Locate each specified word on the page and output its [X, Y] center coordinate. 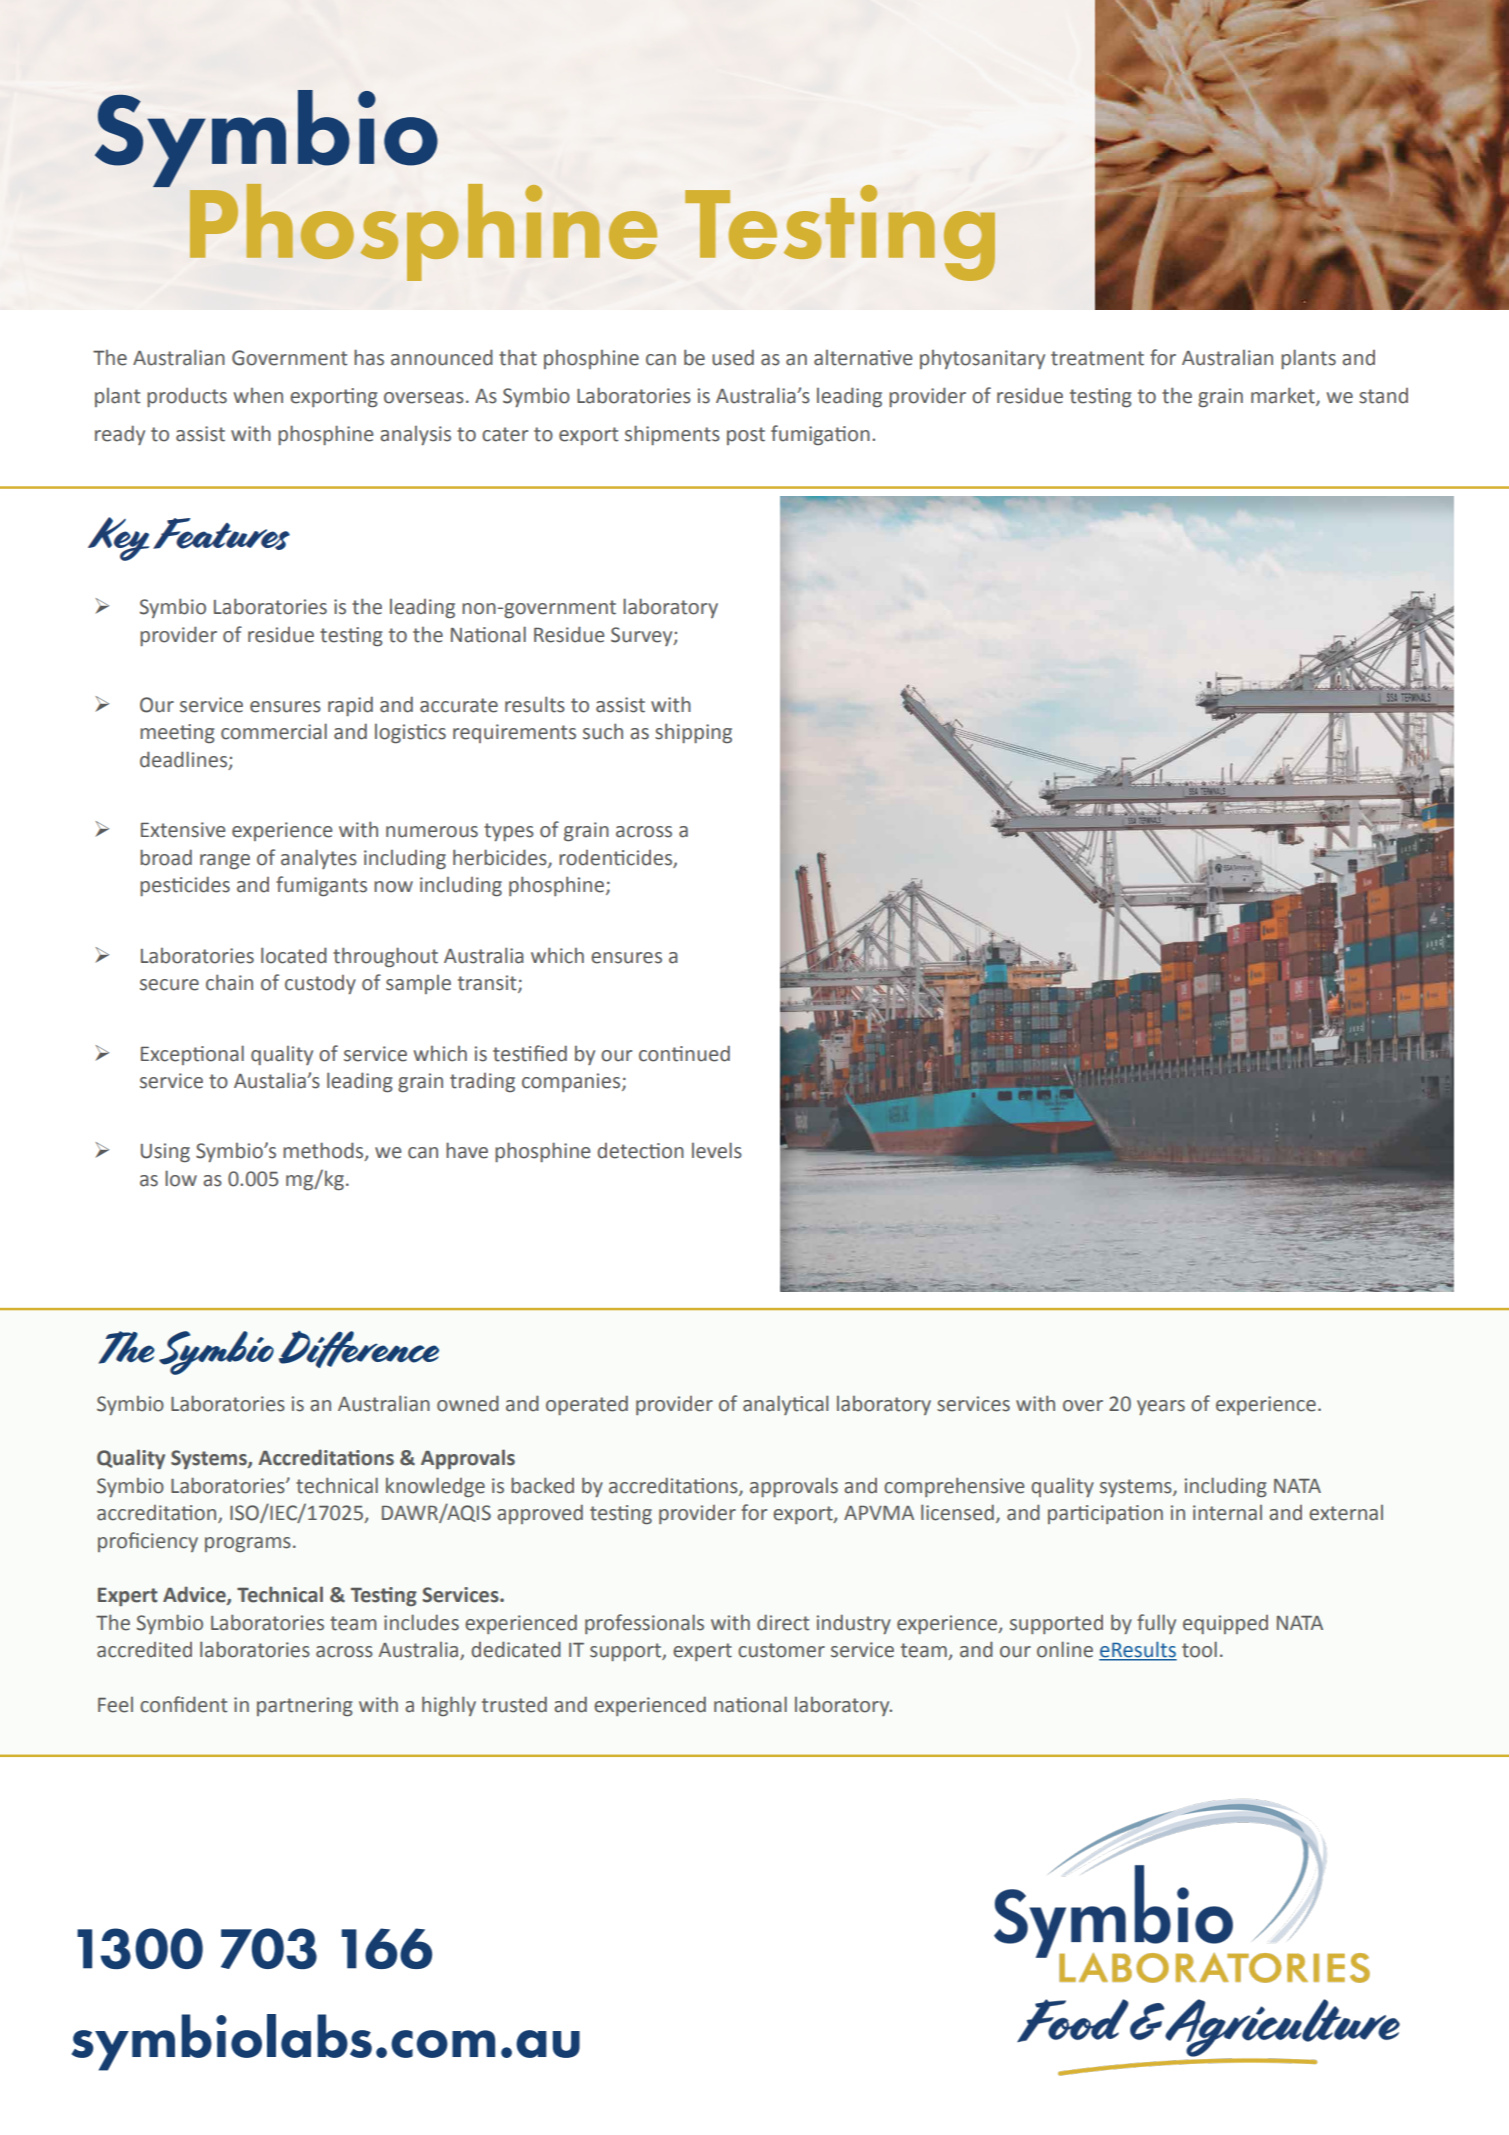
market [1284, 396]
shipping [693, 733]
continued [684, 1053]
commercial [274, 731]
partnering [305, 1706]
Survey [643, 636]
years [1161, 1407]
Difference [359, 1349]
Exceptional [192, 1055]
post [746, 436]
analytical [785, 1405]
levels [717, 1150]
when [258, 396]
